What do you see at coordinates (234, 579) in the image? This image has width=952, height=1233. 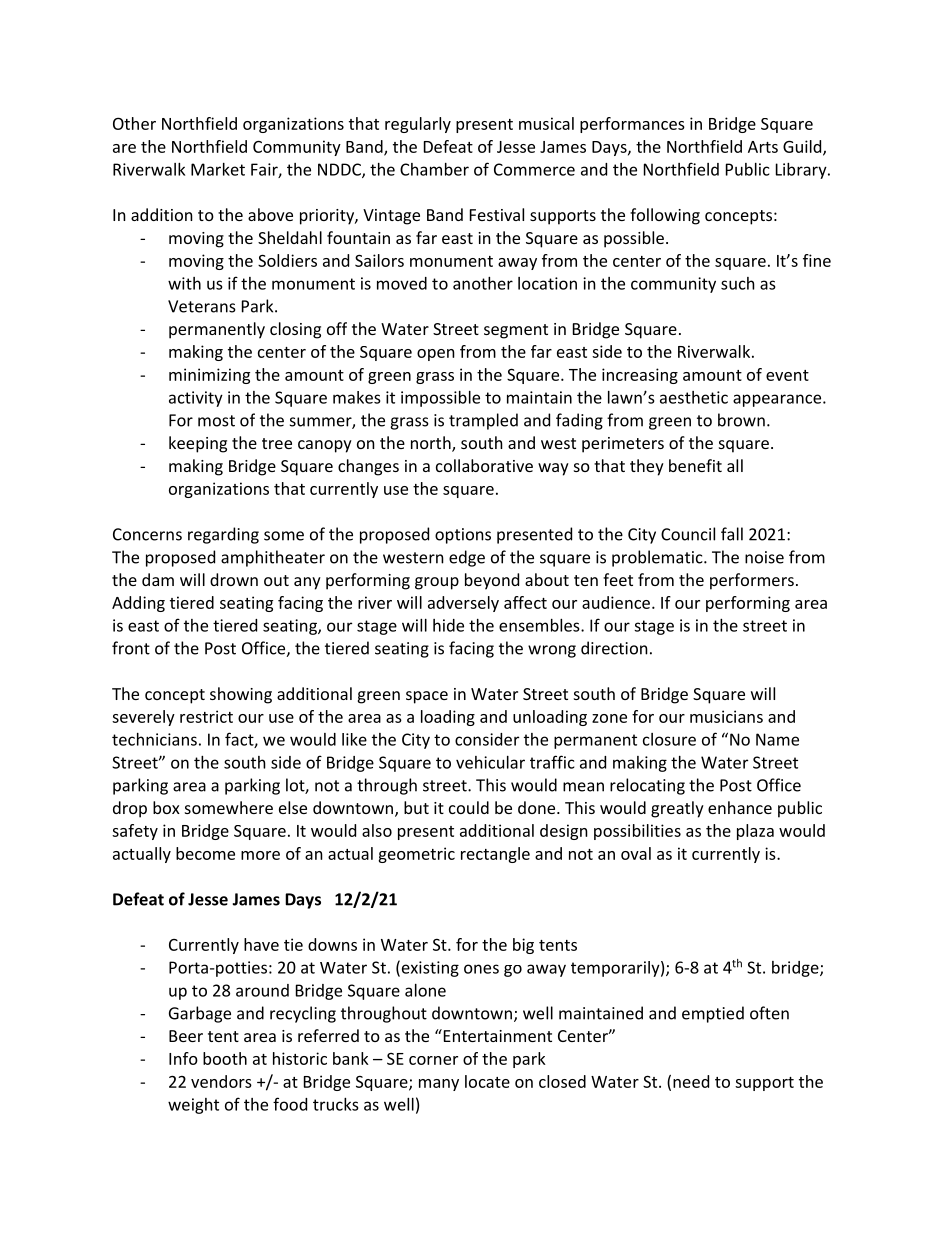 I see `drown` at bounding box center [234, 579].
